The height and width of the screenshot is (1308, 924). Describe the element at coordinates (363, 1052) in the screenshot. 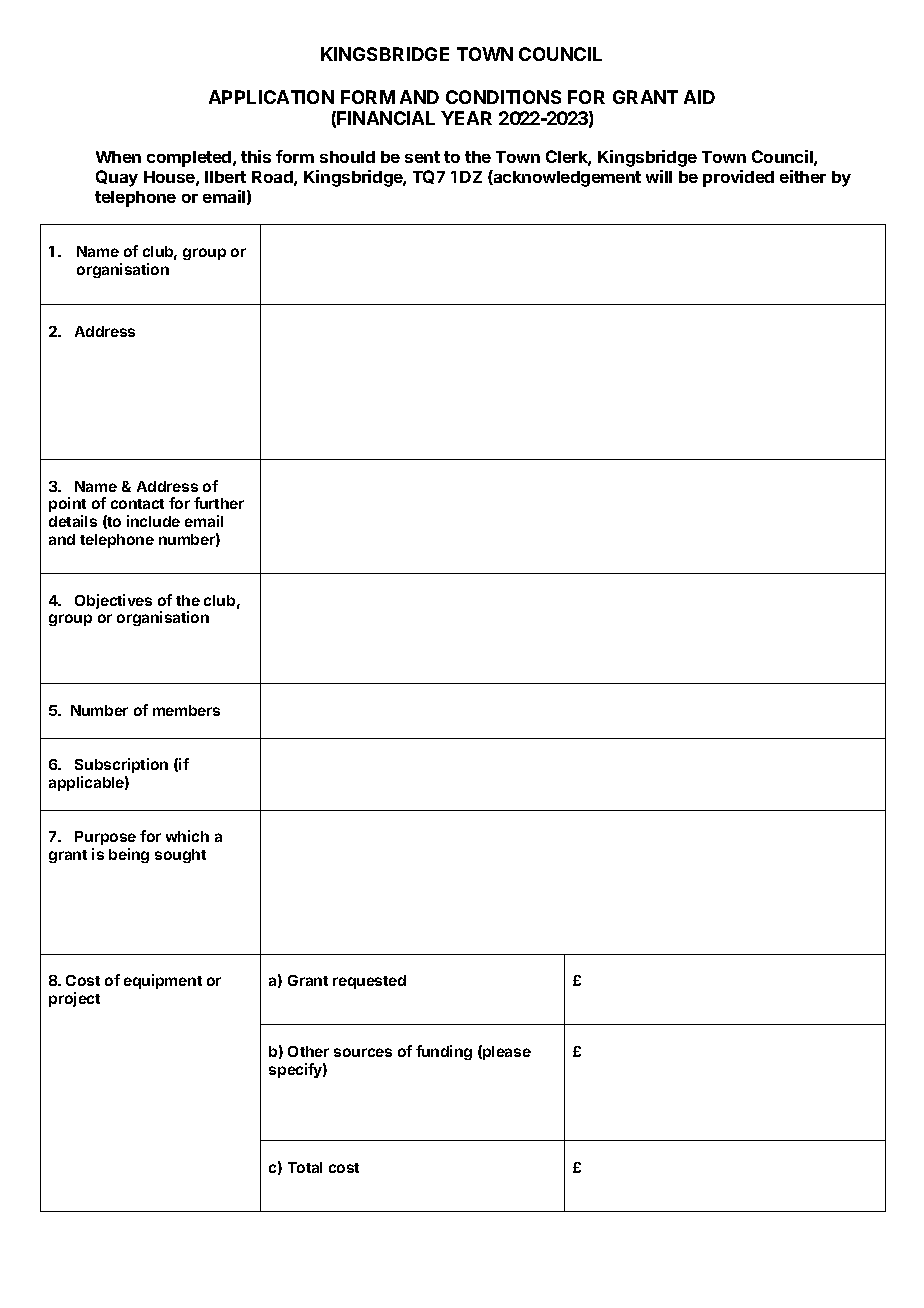

I see `sources` at that location.
